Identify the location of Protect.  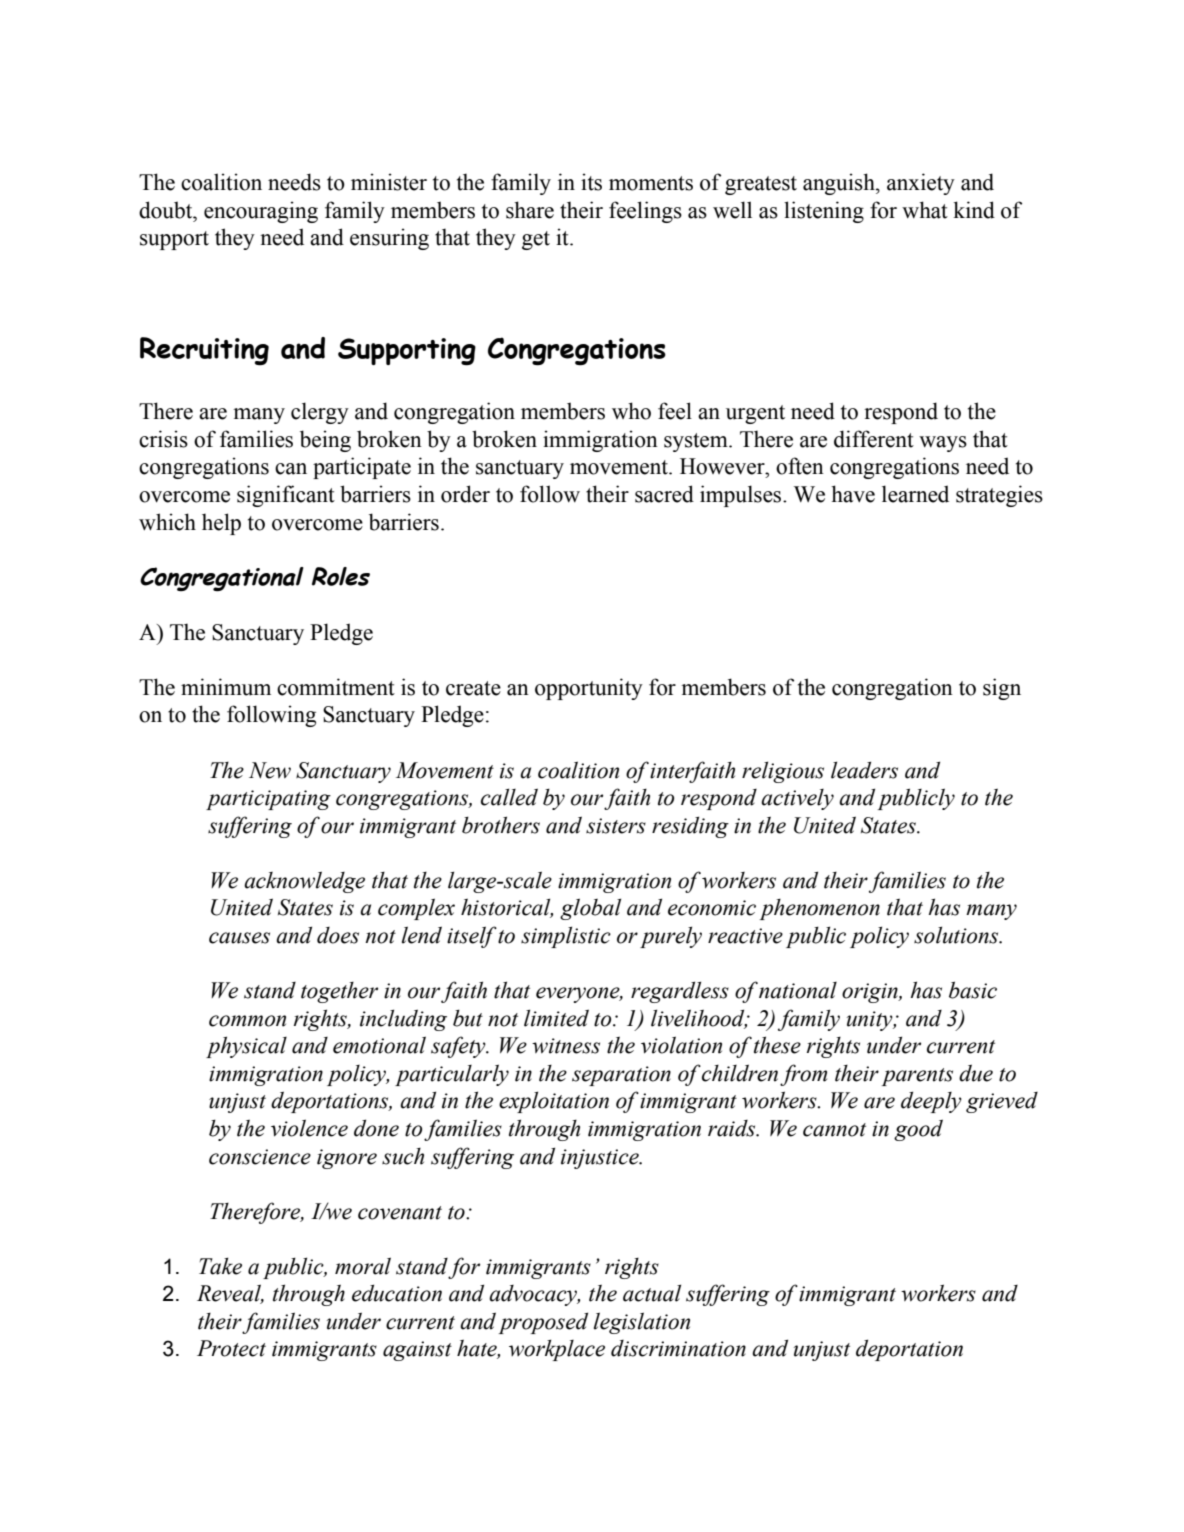
(231, 1348).
